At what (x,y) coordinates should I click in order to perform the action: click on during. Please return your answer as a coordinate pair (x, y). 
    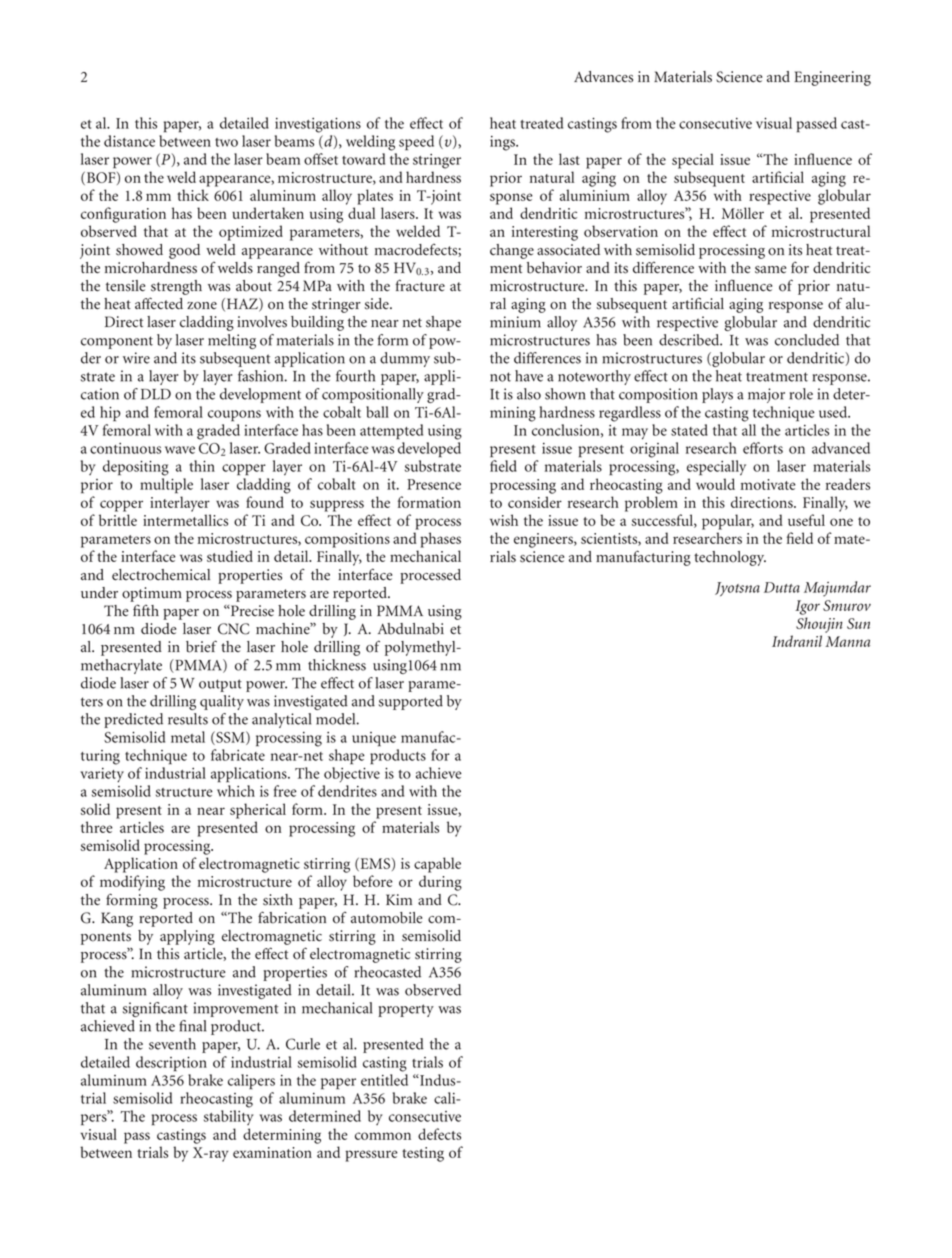
    Looking at the image, I should click on (440, 883).
